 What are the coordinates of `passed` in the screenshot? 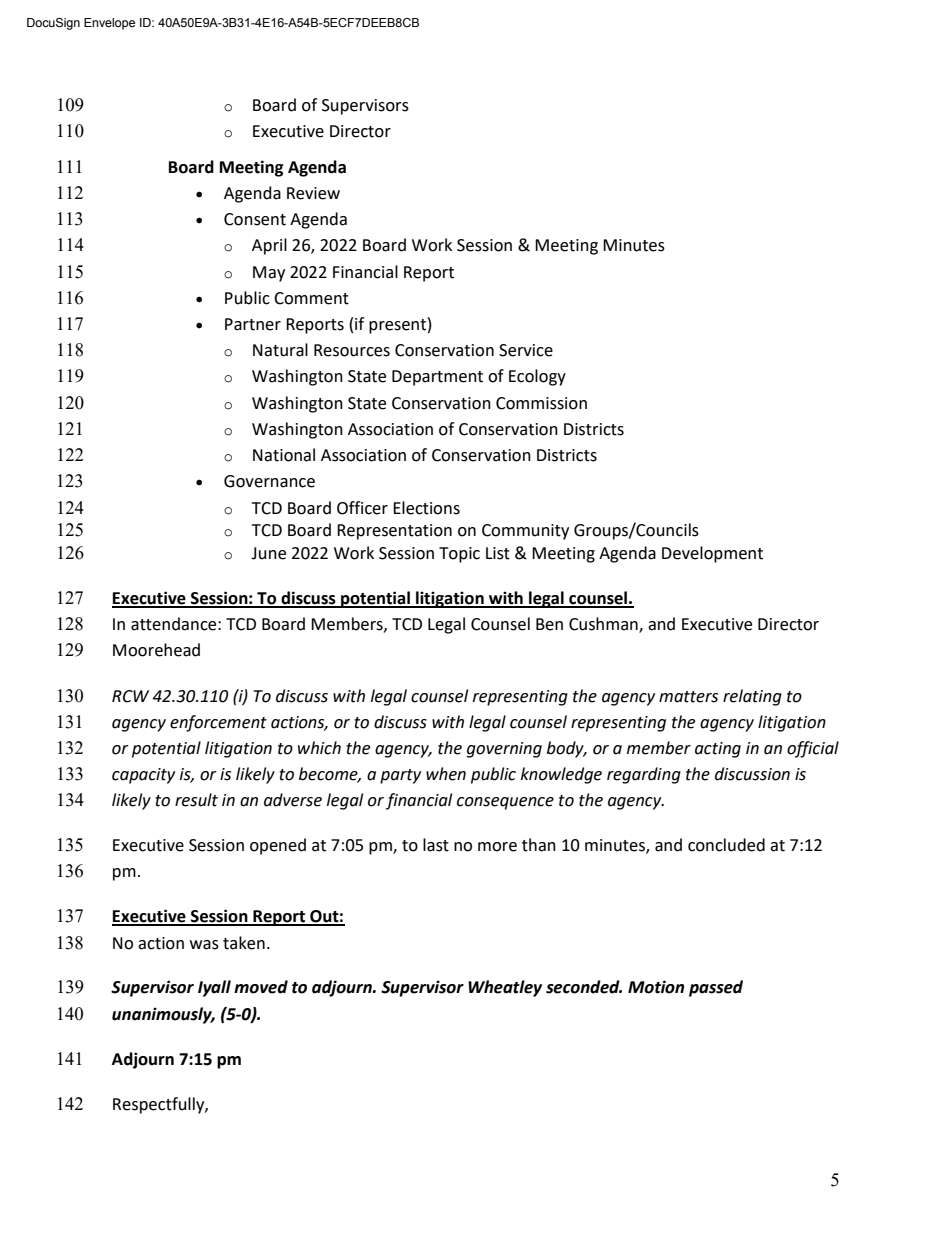 It's located at (716, 988).
